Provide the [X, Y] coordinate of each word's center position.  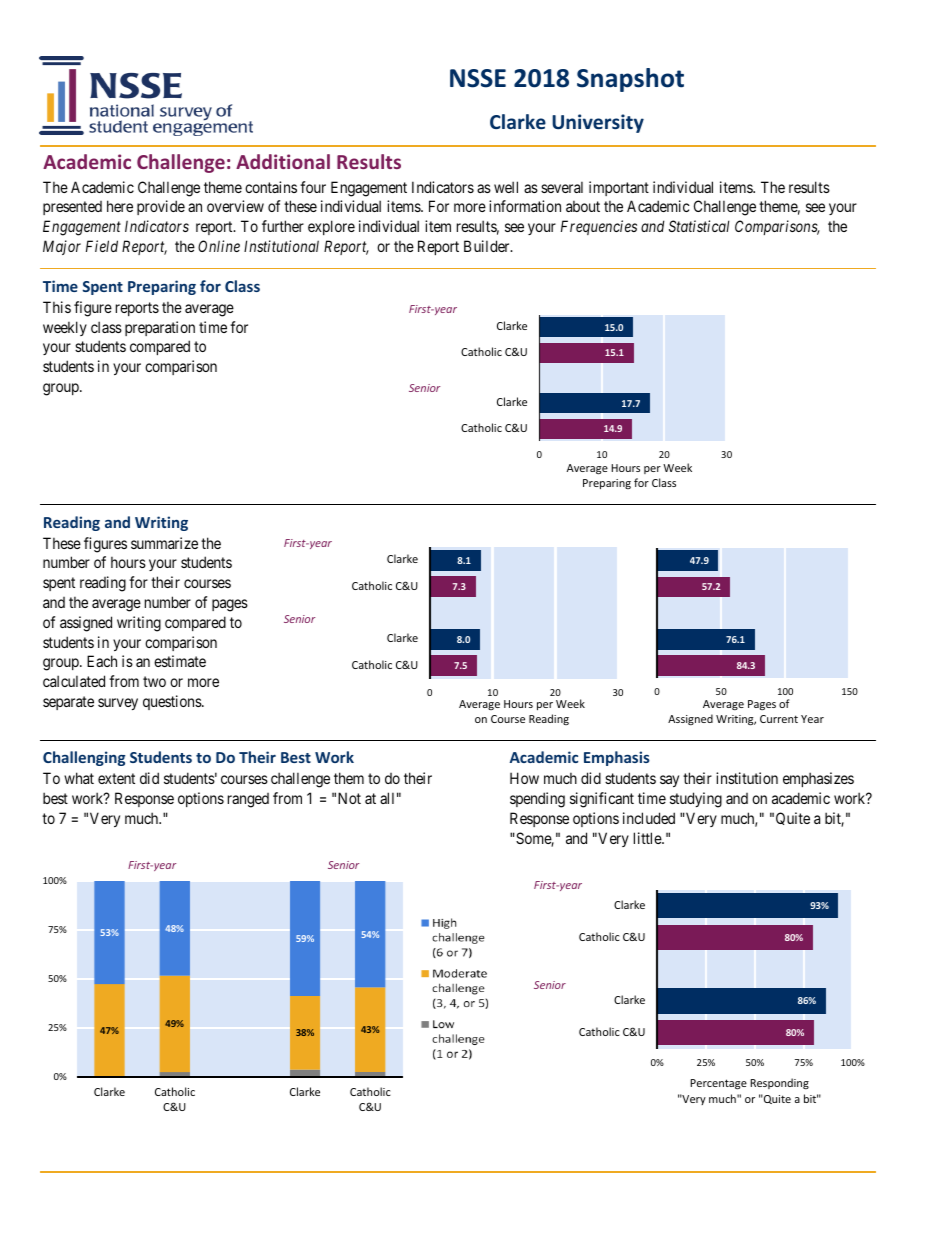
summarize [164, 543]
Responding [779, 1083]
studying [696, 800]
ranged [248, 800]
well [506, 187]
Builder [488, 246]
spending [537, 800]
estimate [180, 661]
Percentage [718, 1084]
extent [116, 778]
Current [779, 719]
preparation [160, 328]
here [120, 206]
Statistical [699, 226]
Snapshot [630, 80]
